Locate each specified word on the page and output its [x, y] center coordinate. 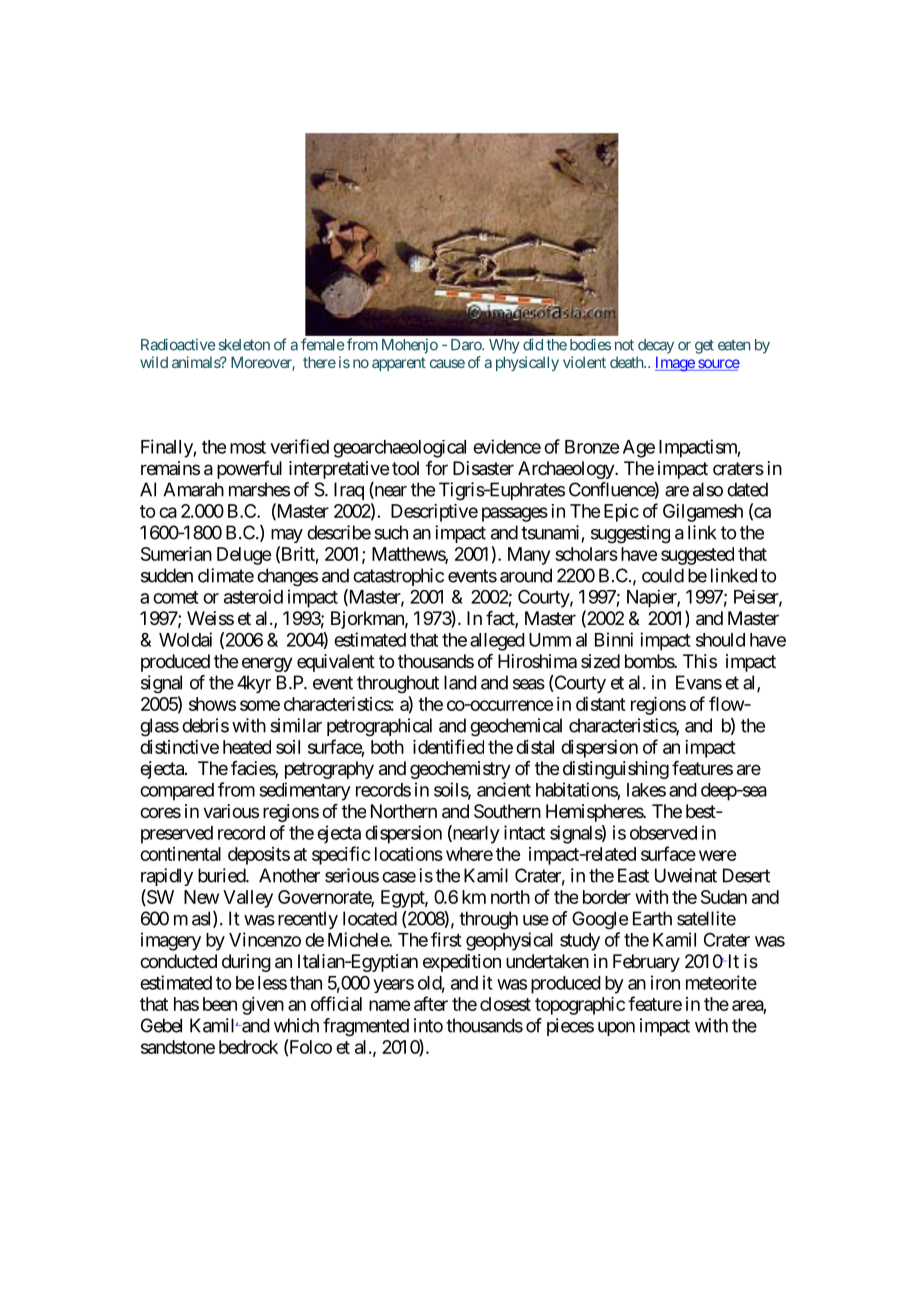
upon [616, 1029]
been [220, 1004]
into [428, 1025]
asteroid [253, 596]
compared [177, 792]
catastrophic [398, 577]
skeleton [244, 345]
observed [663, 833]
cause [447, 363]
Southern [507, 811]
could [663, 575]
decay [656, 346]
